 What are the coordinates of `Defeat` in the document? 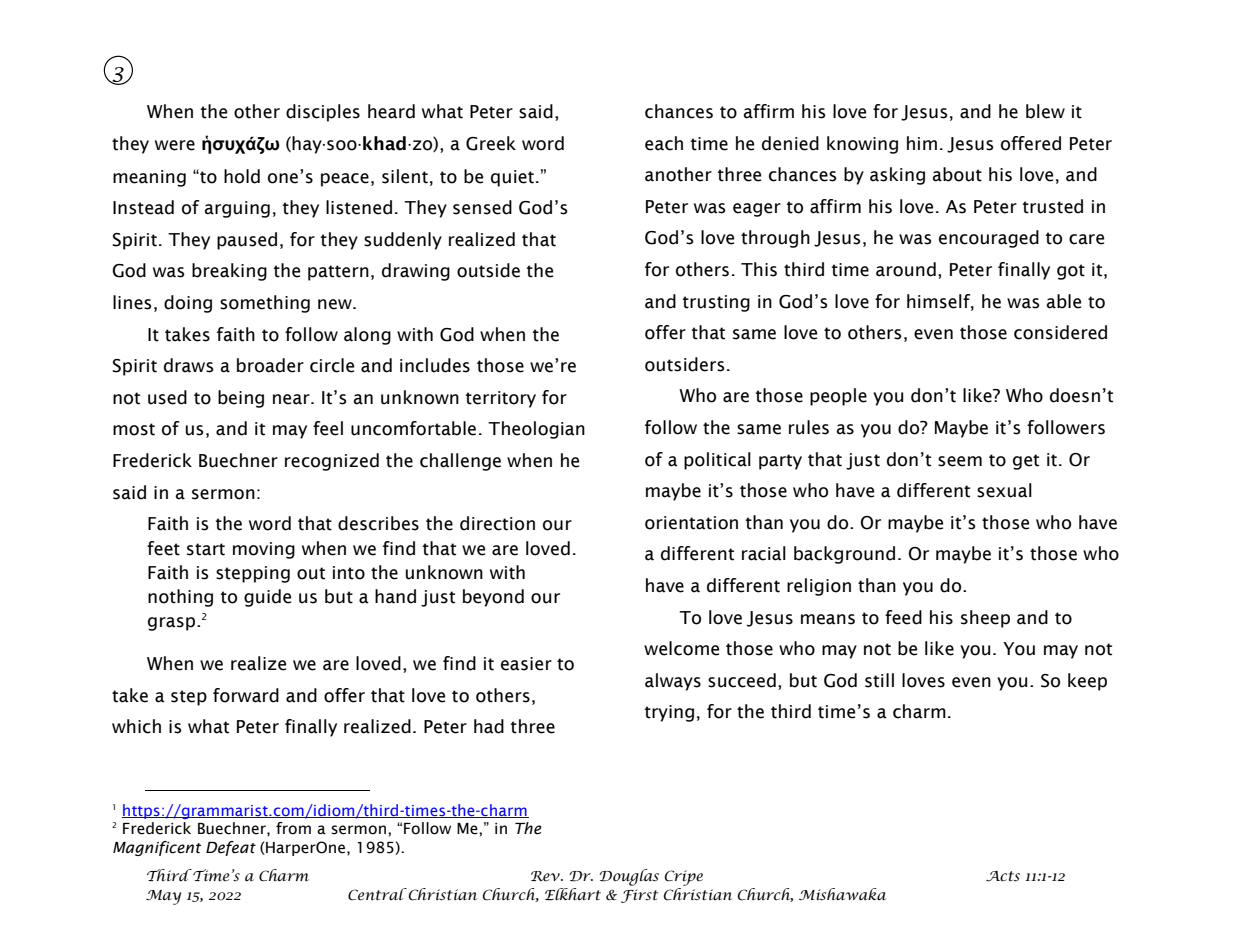 It's located at (231, 848).
